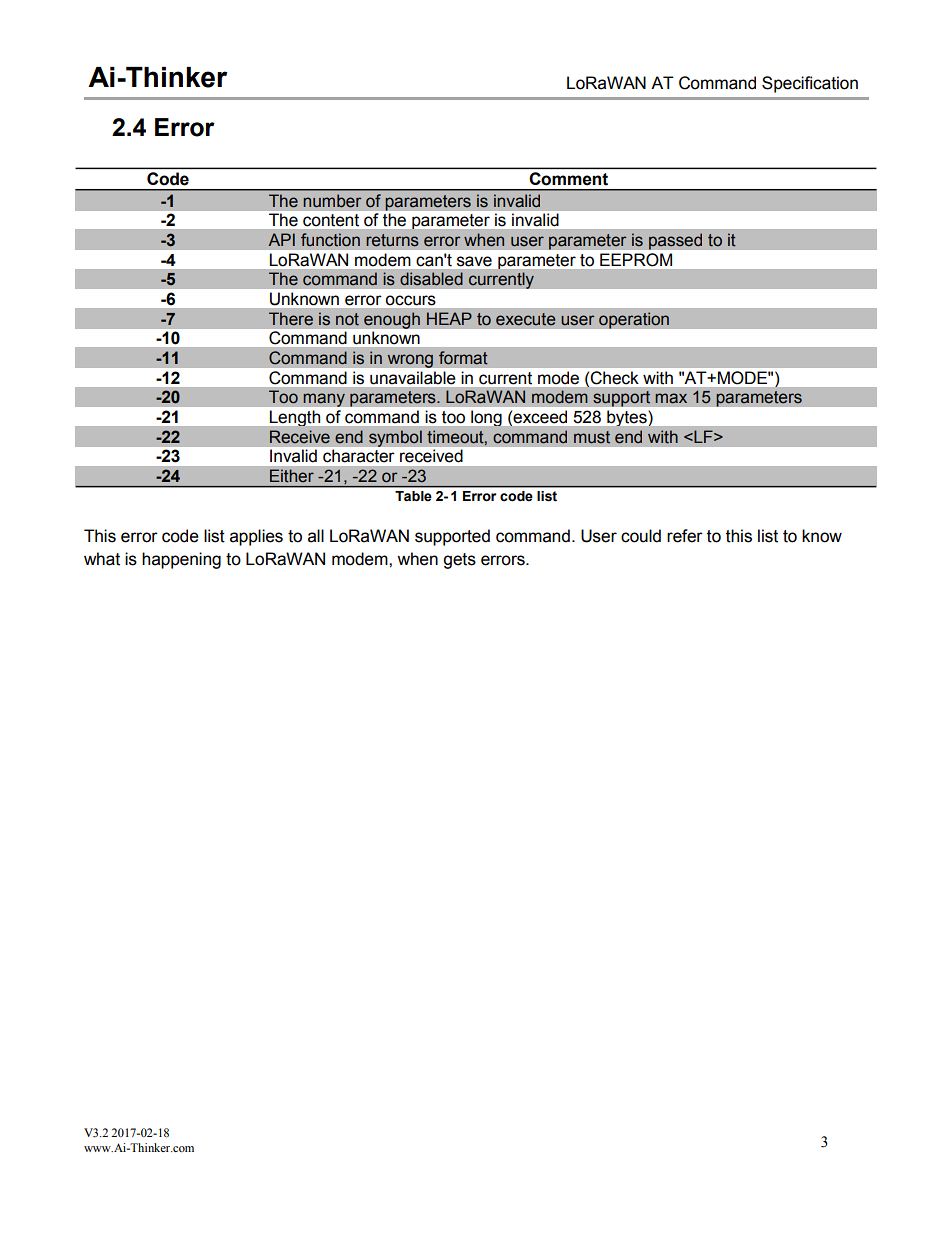 The height and width of the screenshot is (1233, 952). I want to click on API, so click(281, 239).
